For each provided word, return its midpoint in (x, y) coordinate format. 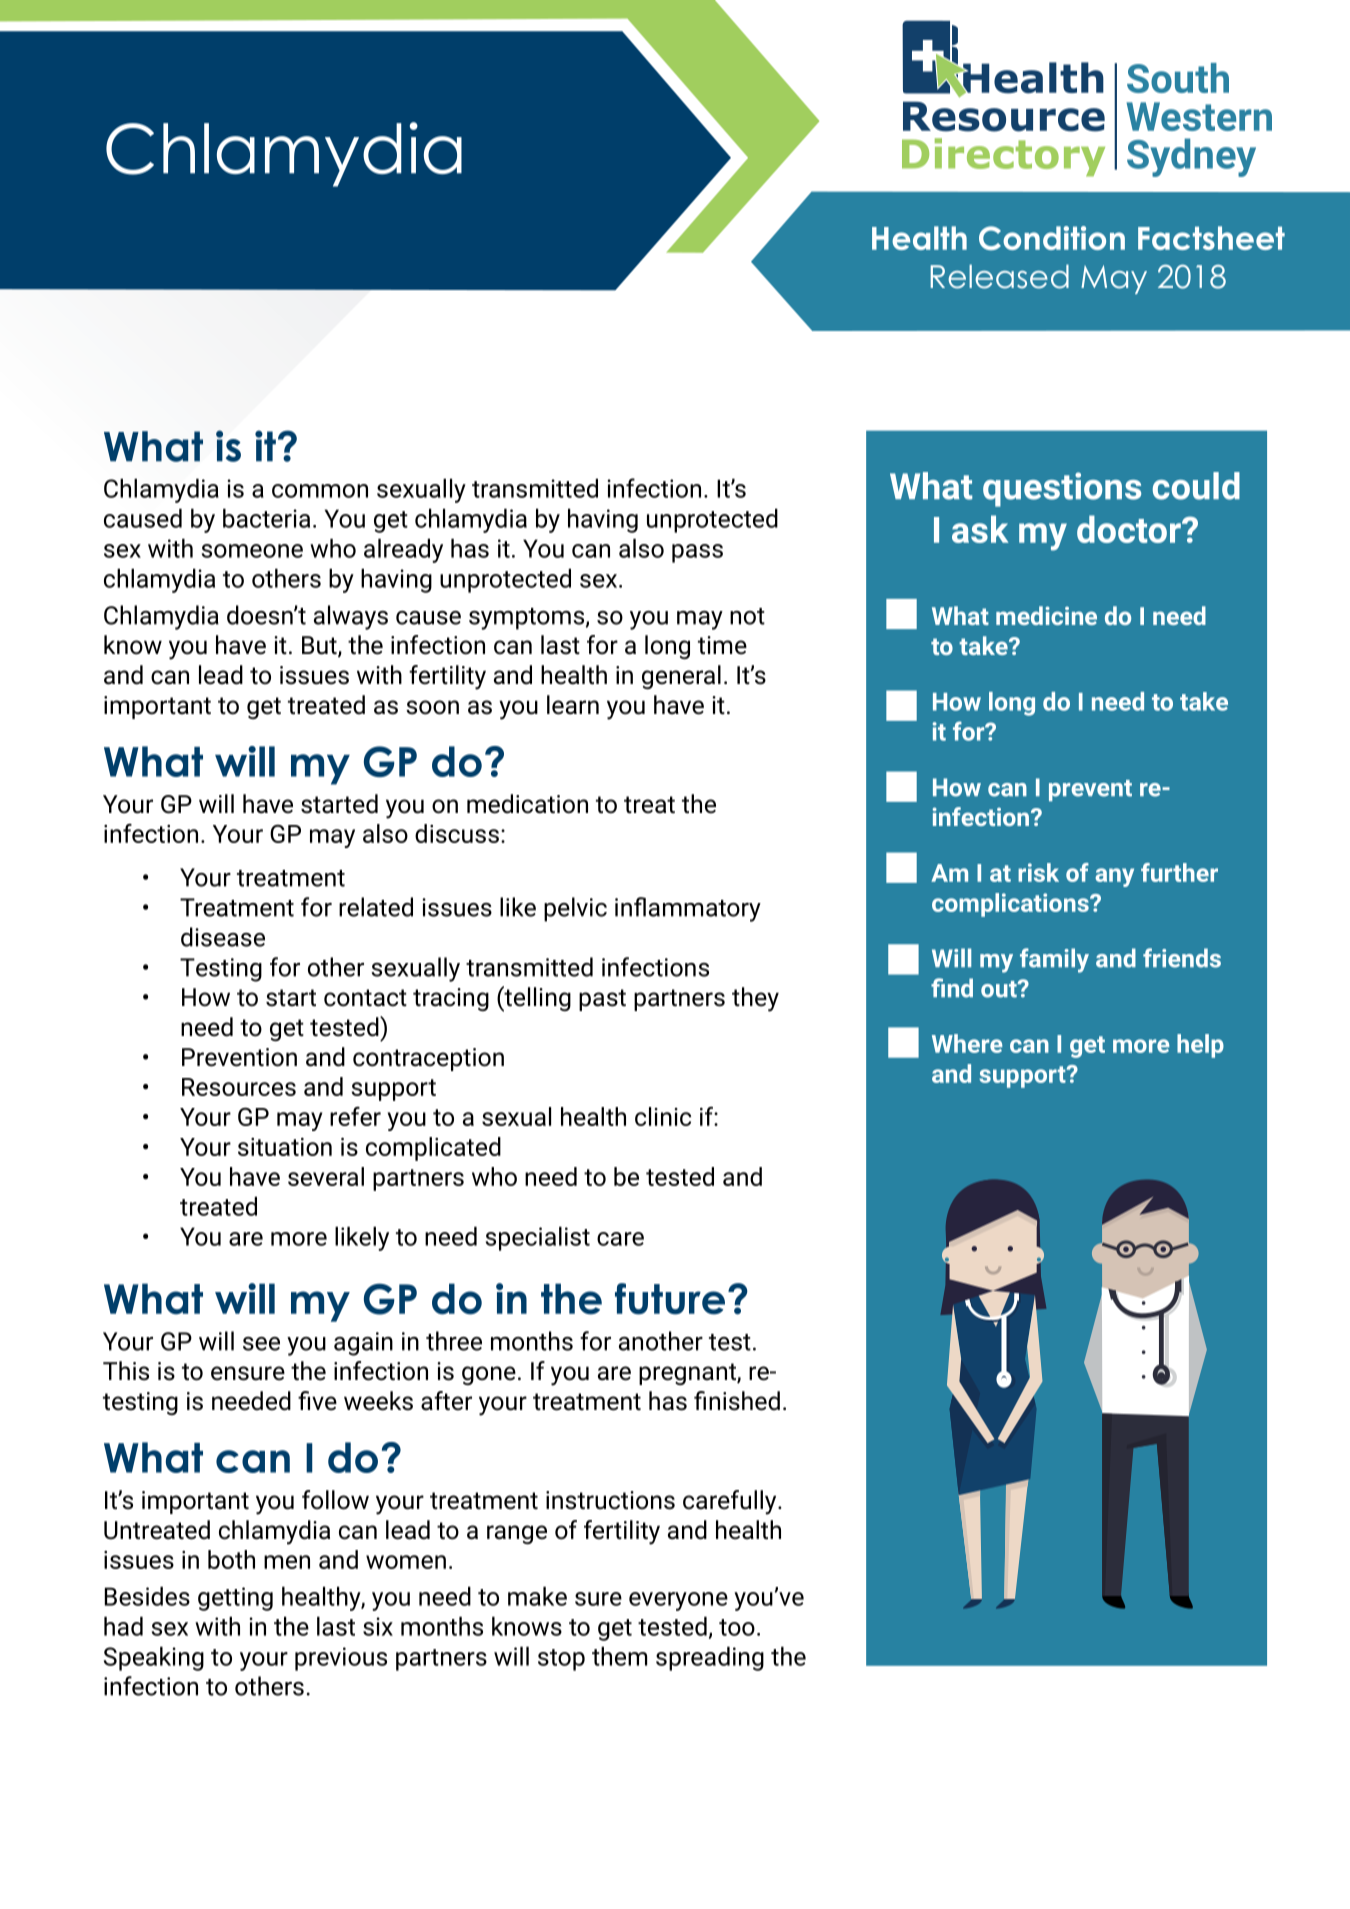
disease (223, 937)
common (320, 491)
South (1178, 78)
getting (235, 1599)
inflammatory (688, 909)
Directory (1003, 157)
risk (1038, 872)
